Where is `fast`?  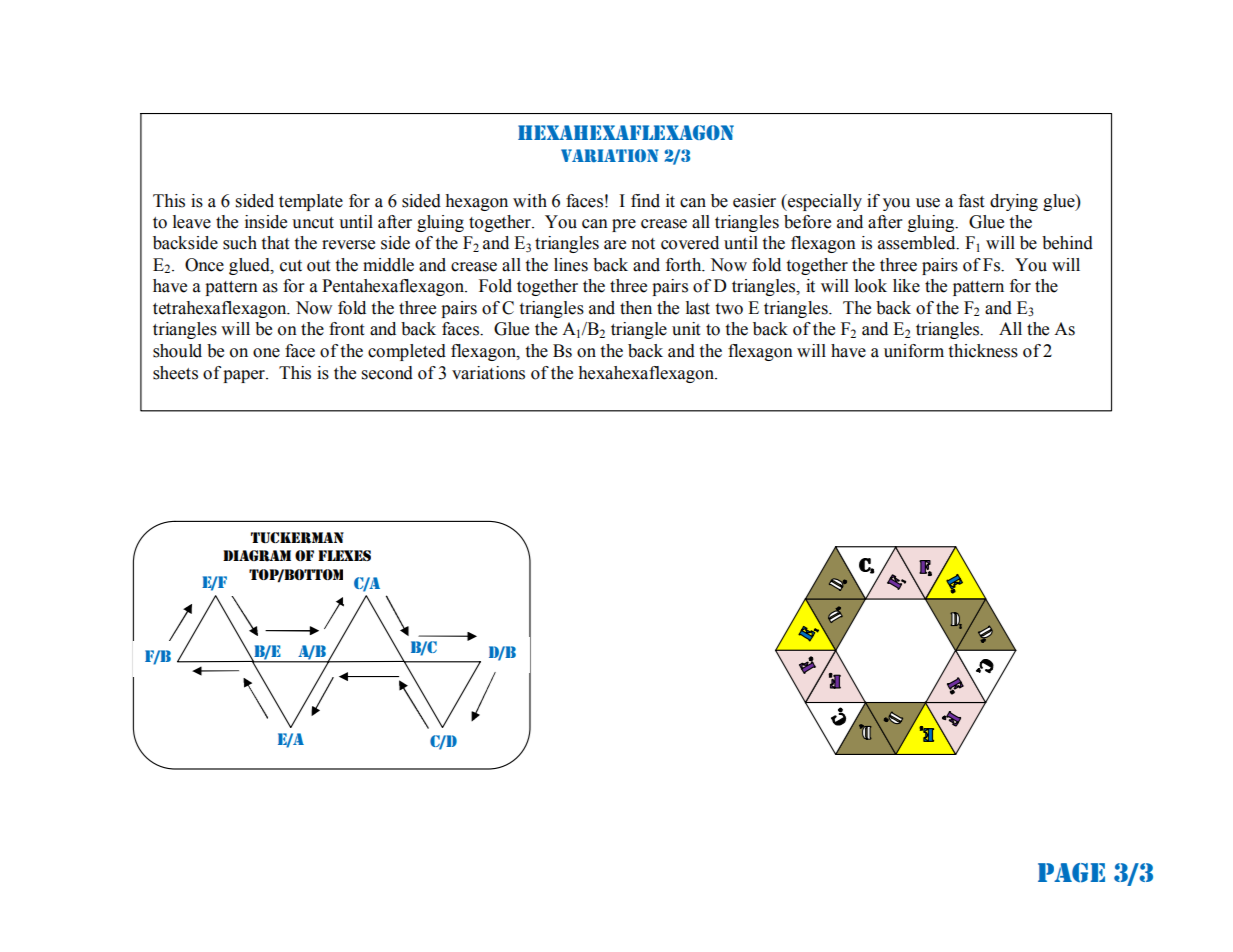
fast is located at coordinates (971, 201).
